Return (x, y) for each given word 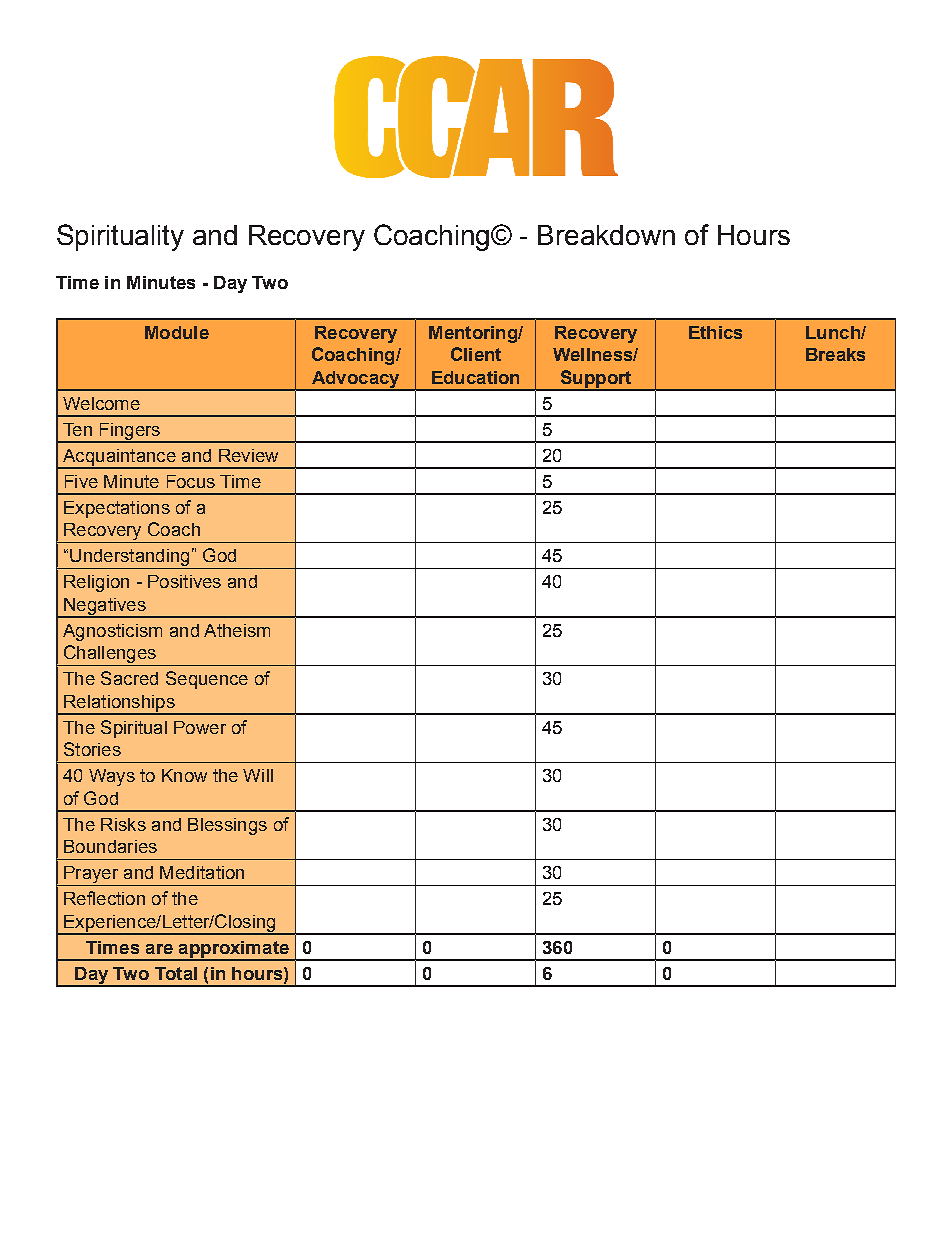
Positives (184, 581)
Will (258, 775)
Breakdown (606, 235)
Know (184, 775)
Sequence (207, 680)
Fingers (129, 432)
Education (475, 377)
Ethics (715, 332)
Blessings (227, 826)
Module (177, 332)
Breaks (835, 354)
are (159, 949)
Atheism (237, 630)
